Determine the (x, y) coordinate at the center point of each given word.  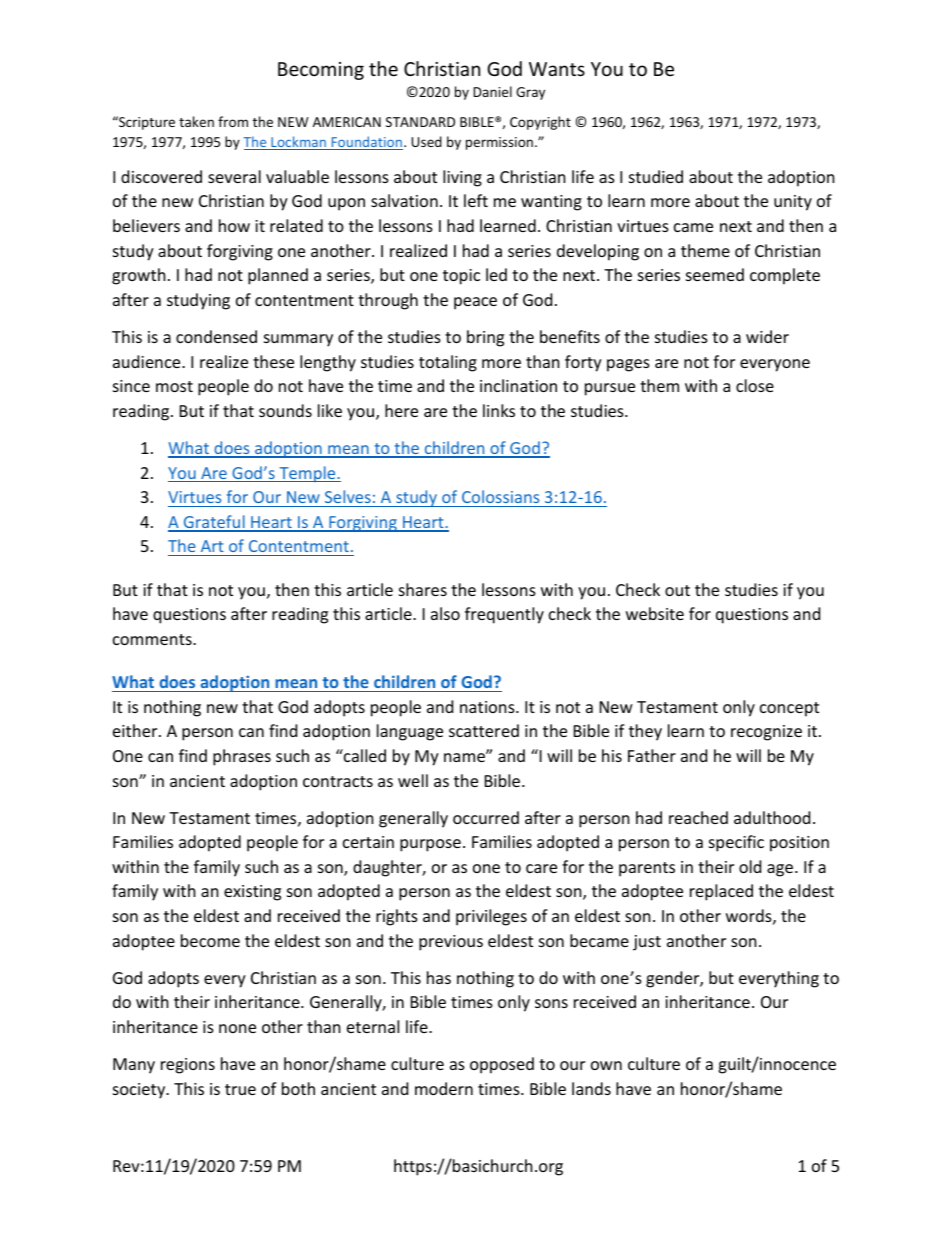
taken (196, 121)
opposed (502, 1065)
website (655, 613)
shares (423, 589)
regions (188, 1066)
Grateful (214, 523)
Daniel (492, 91)
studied (656, 176)
